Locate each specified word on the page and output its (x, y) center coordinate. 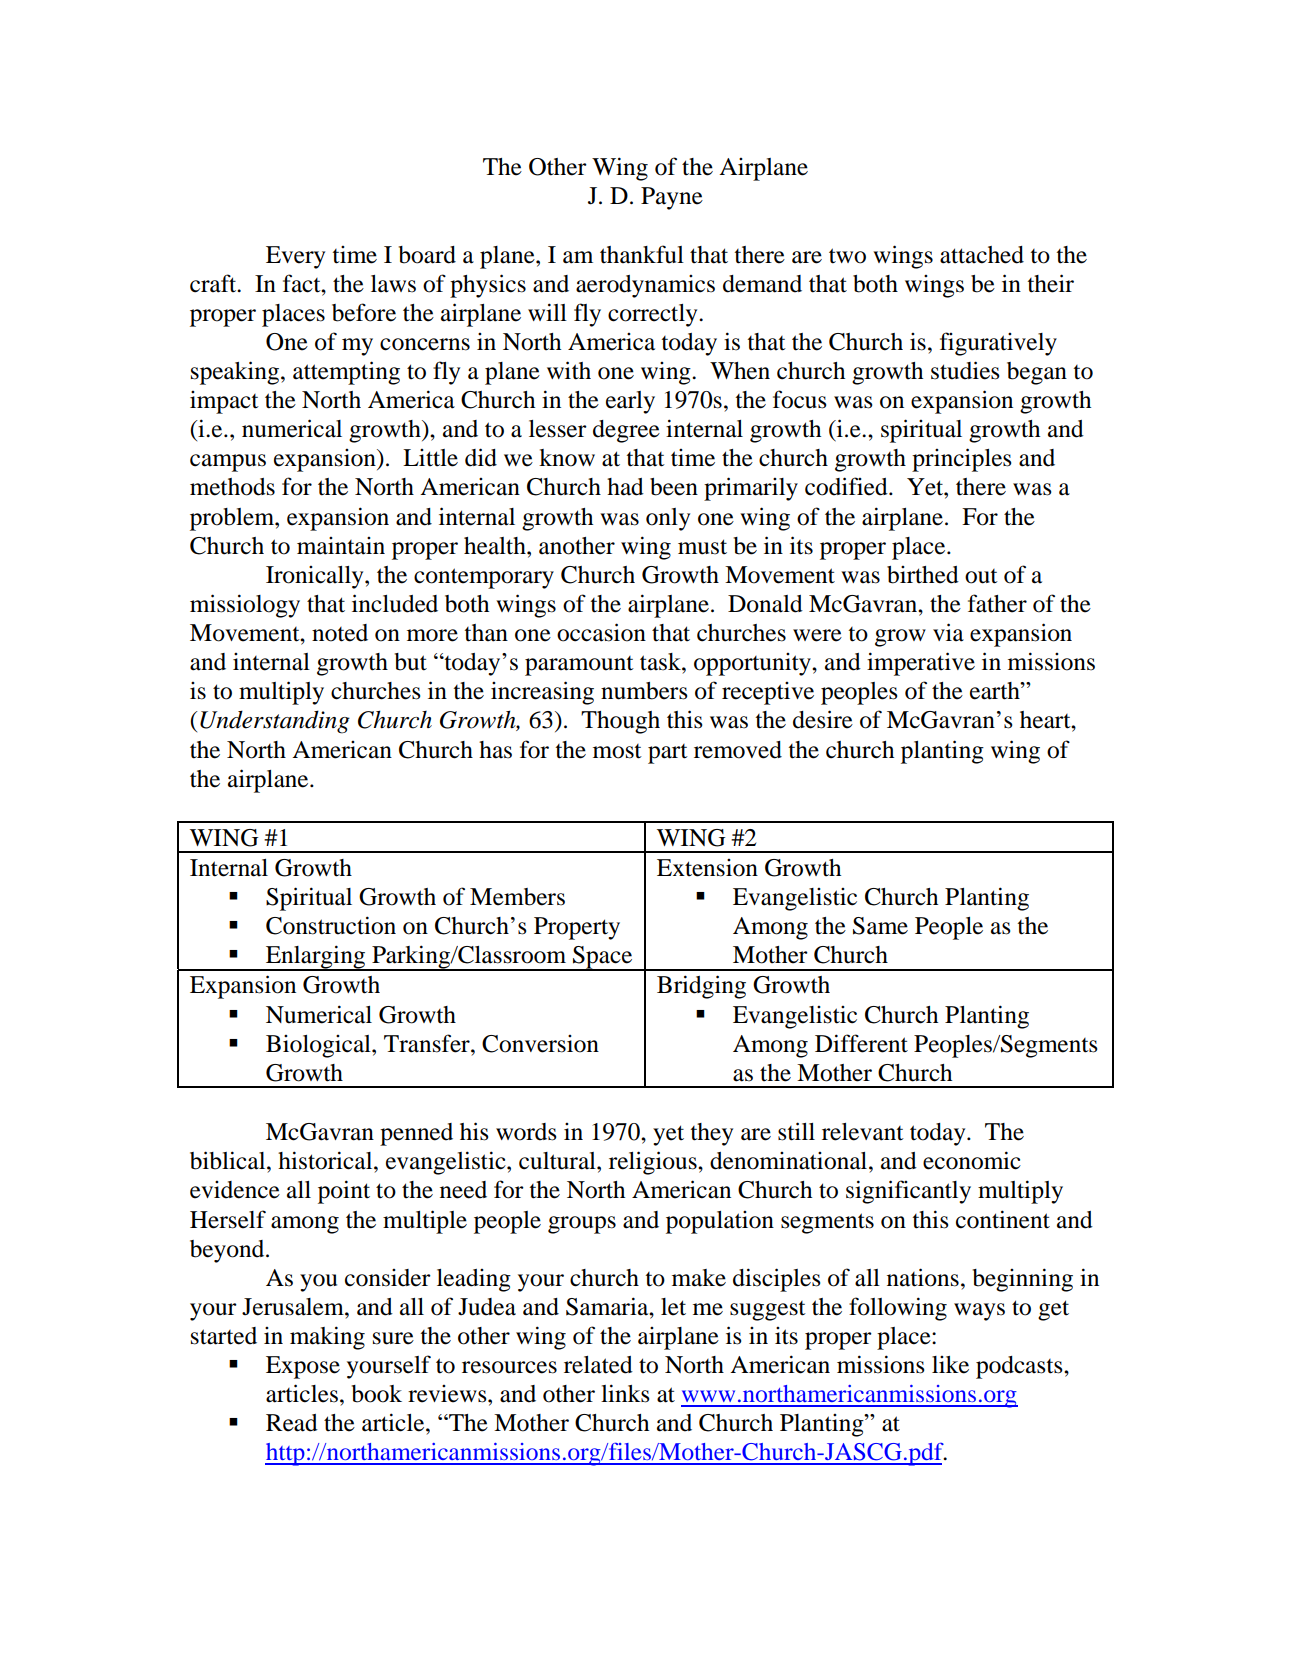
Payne (672, 198)
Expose (303, 1367)
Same (880, 926)
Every (295, 257)
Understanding (275, 722)
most (617, 751)
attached (982, 255)
